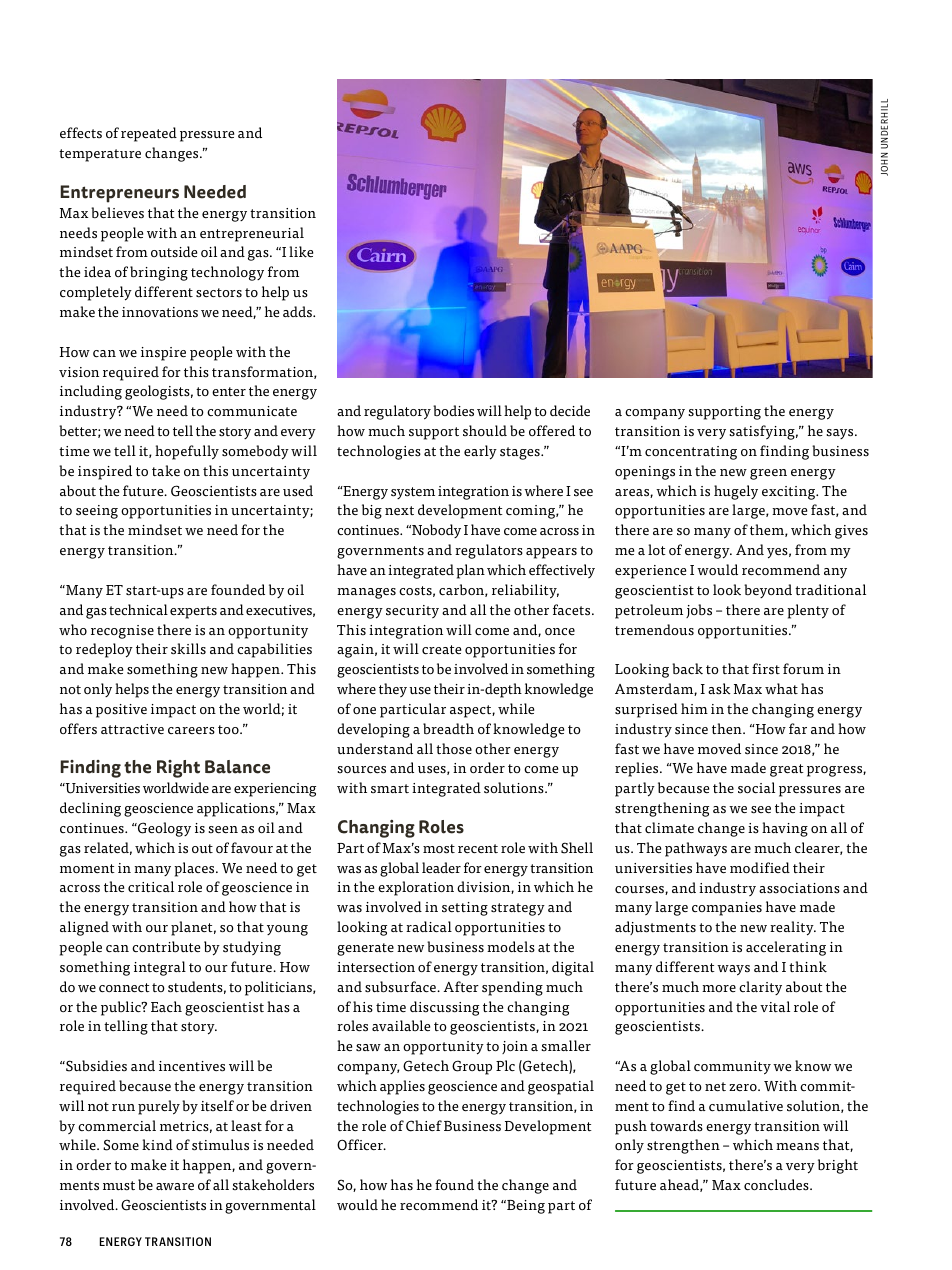  Describe the element at coordinates (465, 909) in the screenshot. I see `setting` at that location.
